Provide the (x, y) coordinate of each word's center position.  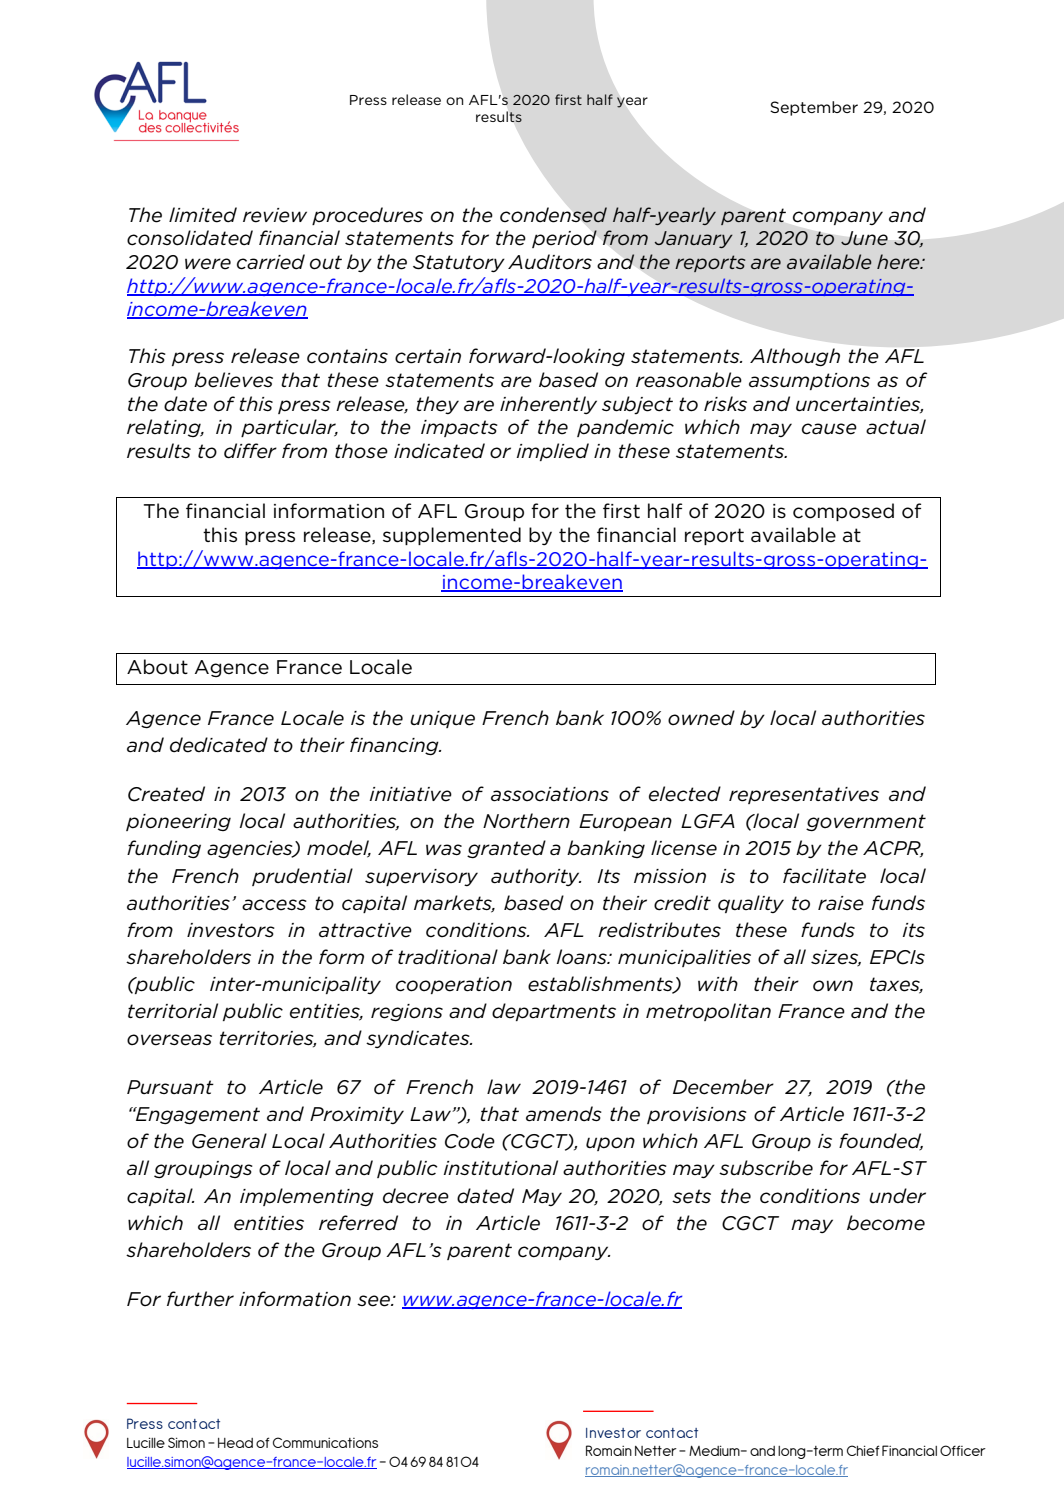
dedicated (219, 745)
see (375, 1301)
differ (250, 451)
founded (881, 1141)
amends (564, 1114)
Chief (863, 1450)
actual (896, 427)
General (229, 1141)
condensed (553, 215)
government (866, 822)
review (275, 215)
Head (235, 1443)
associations (550, 794)
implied (552, 452)
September (814, 108)
